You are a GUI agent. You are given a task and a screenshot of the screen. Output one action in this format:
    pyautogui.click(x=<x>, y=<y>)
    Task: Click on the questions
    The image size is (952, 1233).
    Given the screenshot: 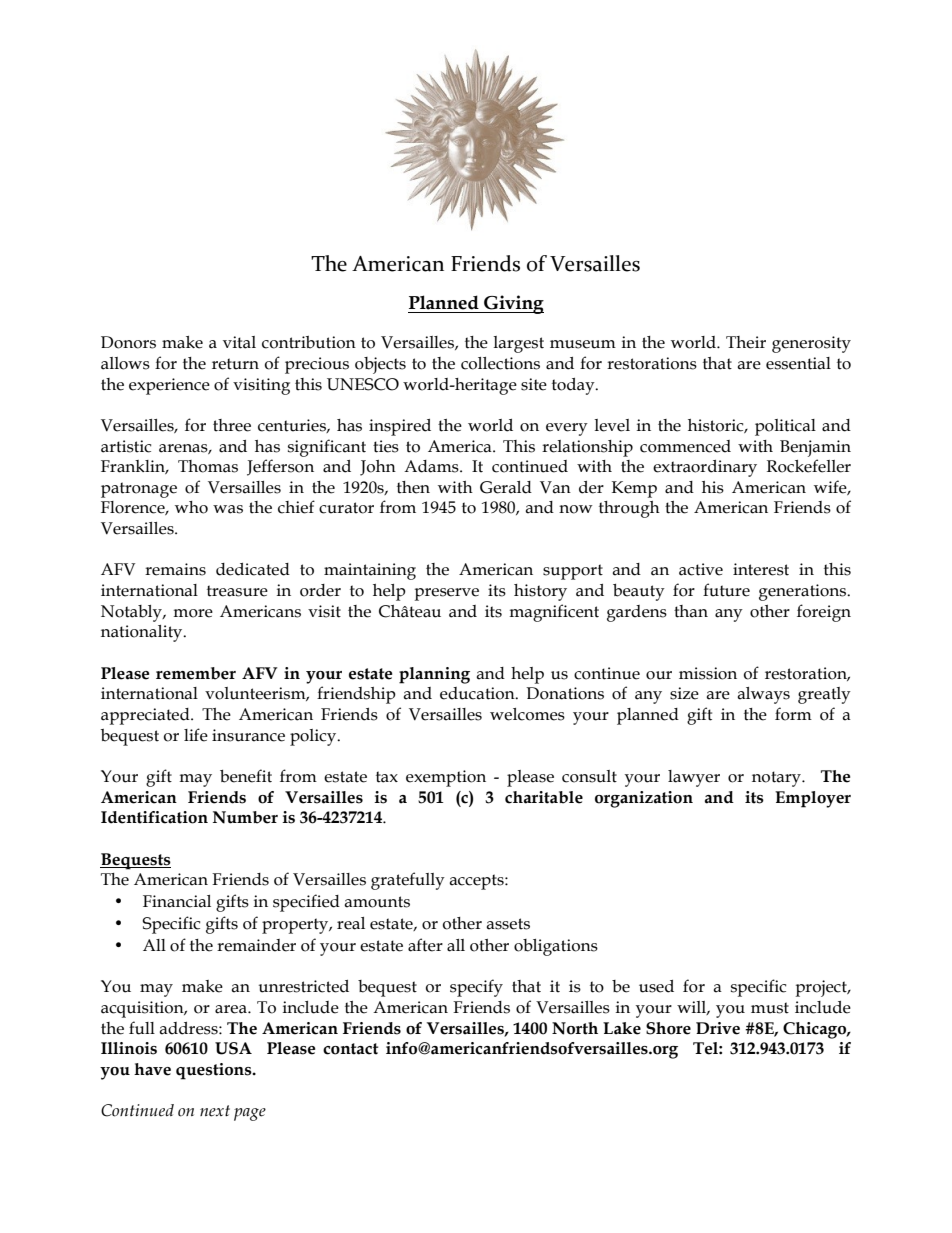 What is the action you would take?
    pyautogui.click(x=215, y=1071)
